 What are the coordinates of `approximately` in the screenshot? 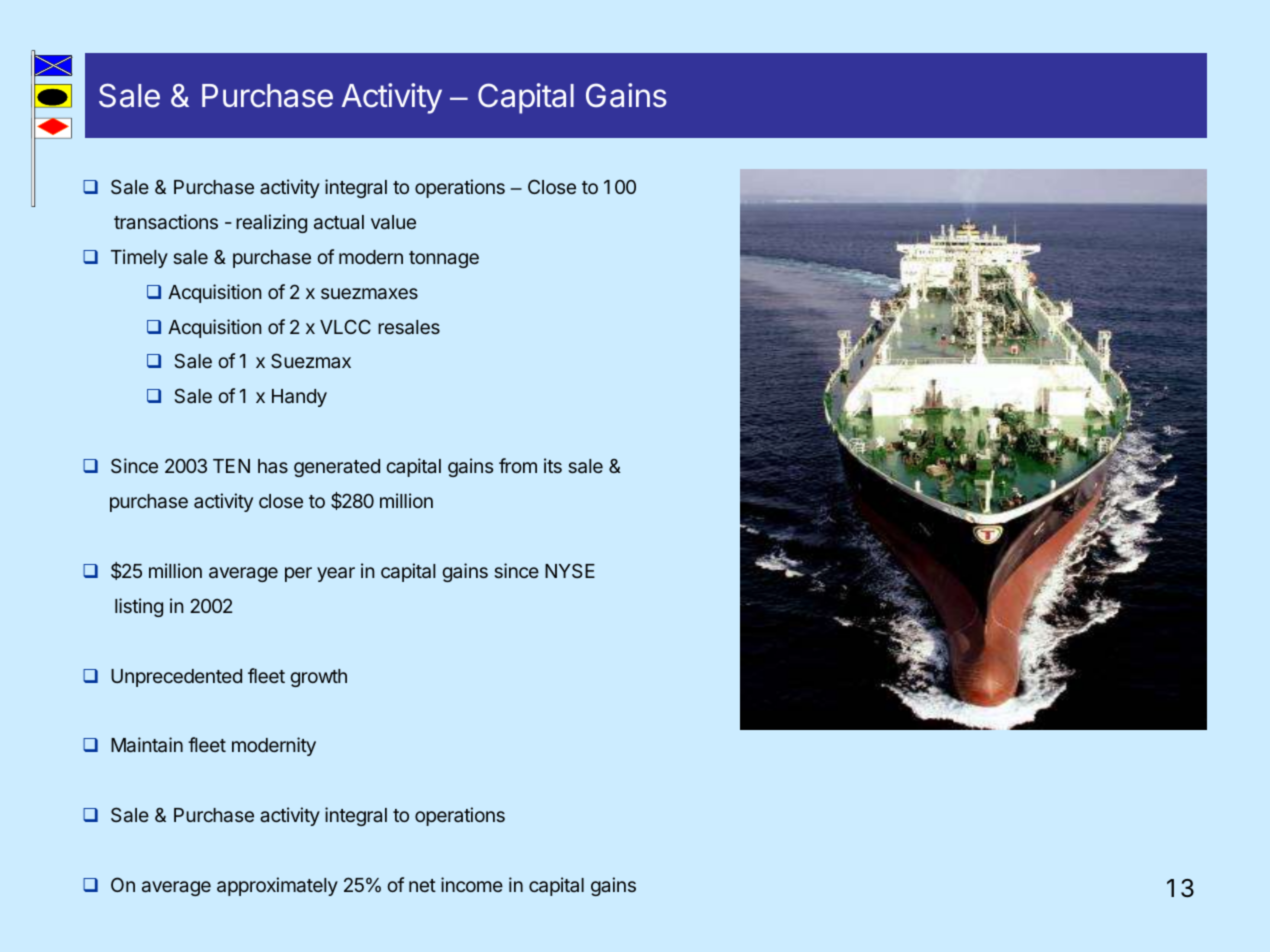 It's located at (277, 886).
